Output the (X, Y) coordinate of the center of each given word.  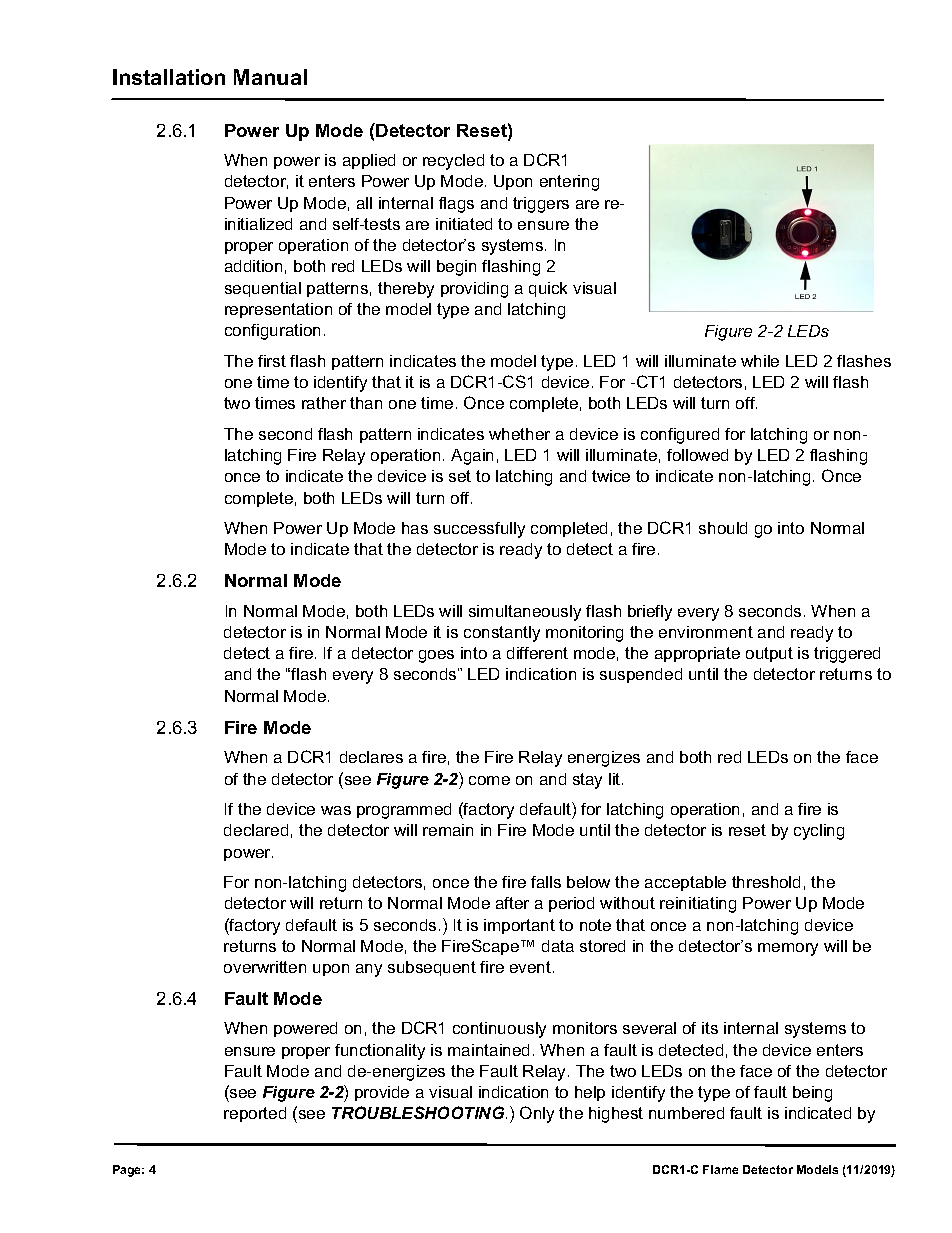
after (512, 903)
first (272, 361)
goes (436, 656)
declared (256, 830)
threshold (766, 882)
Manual (270, 77)
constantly (502, 634)
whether (519, 434)
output (769, 654)
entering (569, 183)
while (760, 361)
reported (255, 1114)
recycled (453, 162)
